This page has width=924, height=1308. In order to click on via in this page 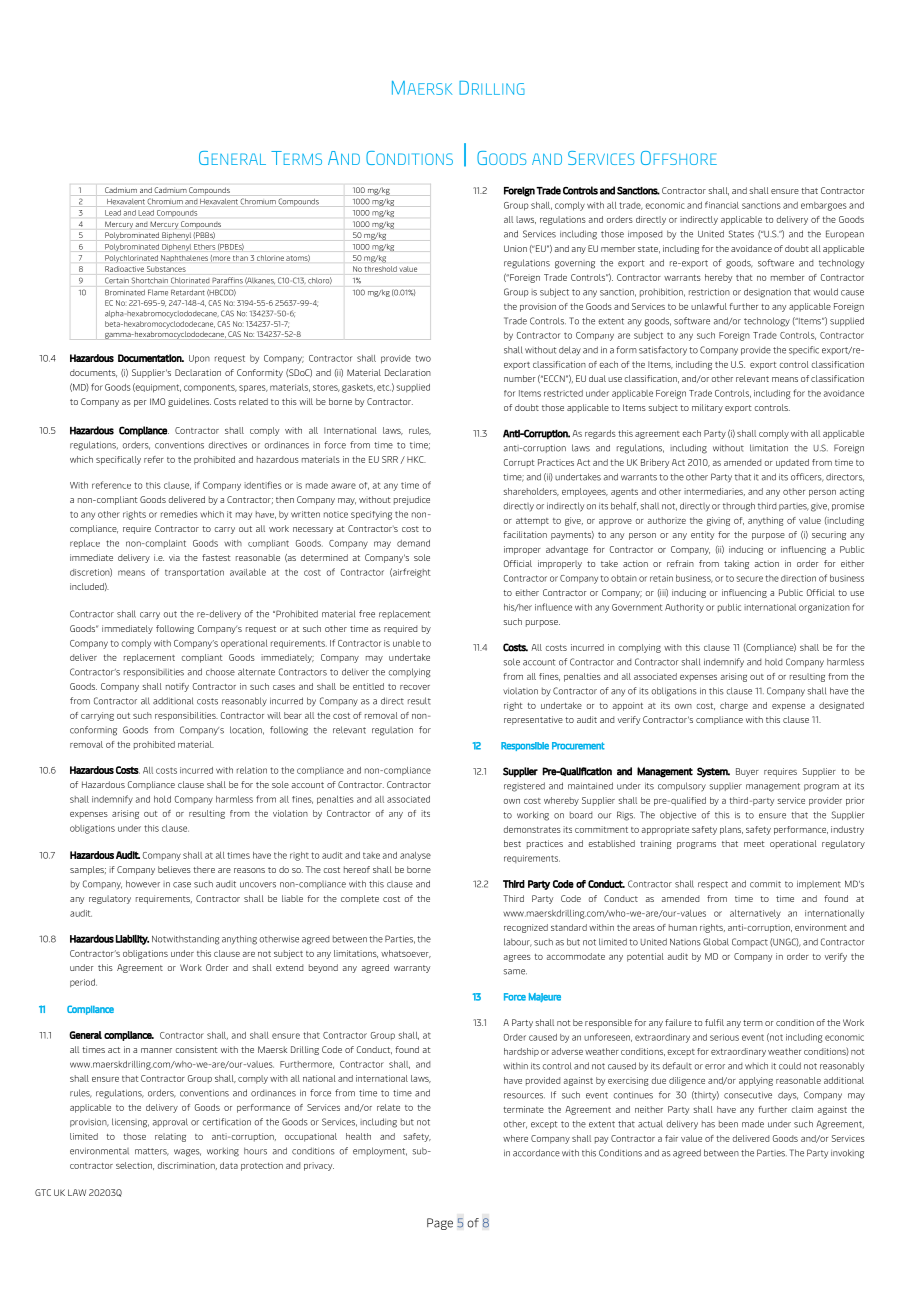, I will do `click(174, 557)`.
